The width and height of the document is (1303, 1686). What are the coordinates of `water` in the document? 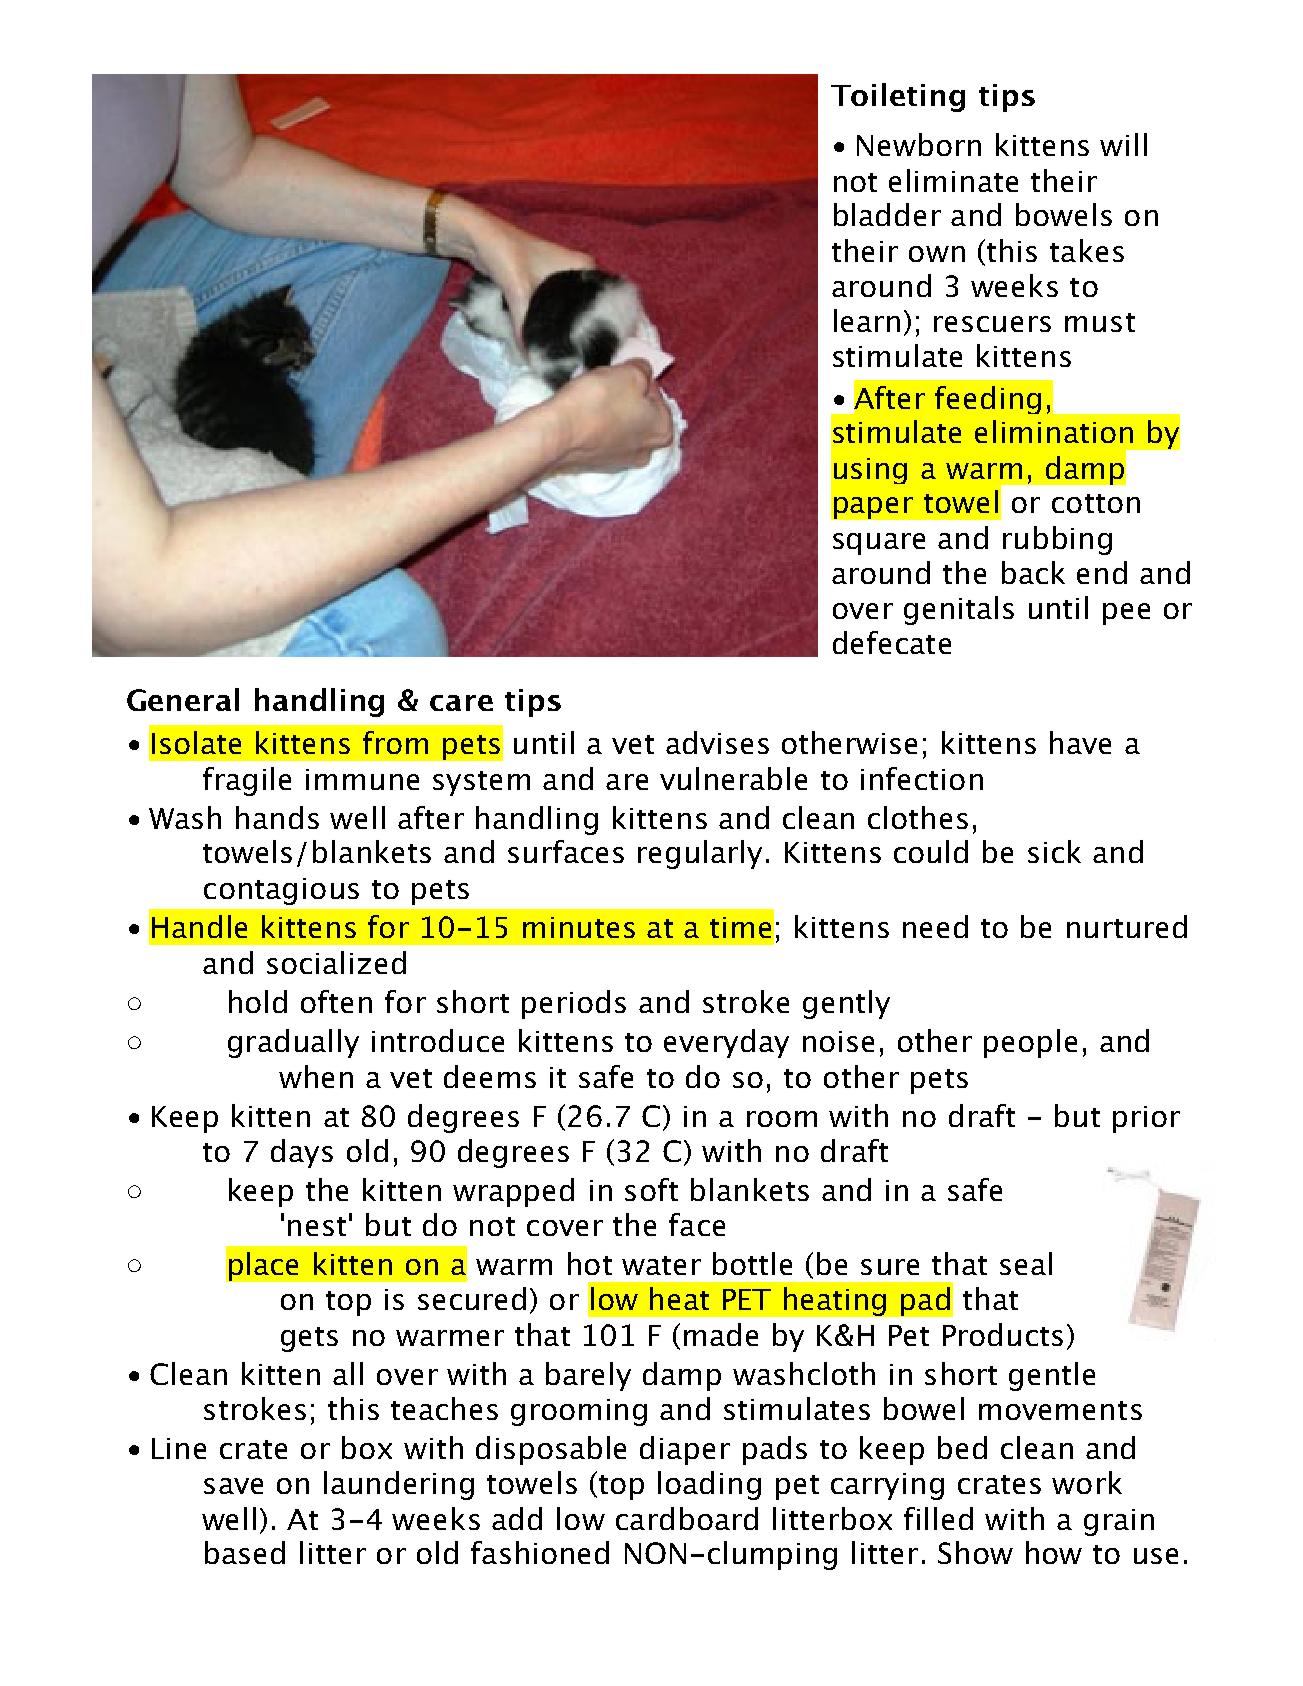 It's located at (661, 1265).
